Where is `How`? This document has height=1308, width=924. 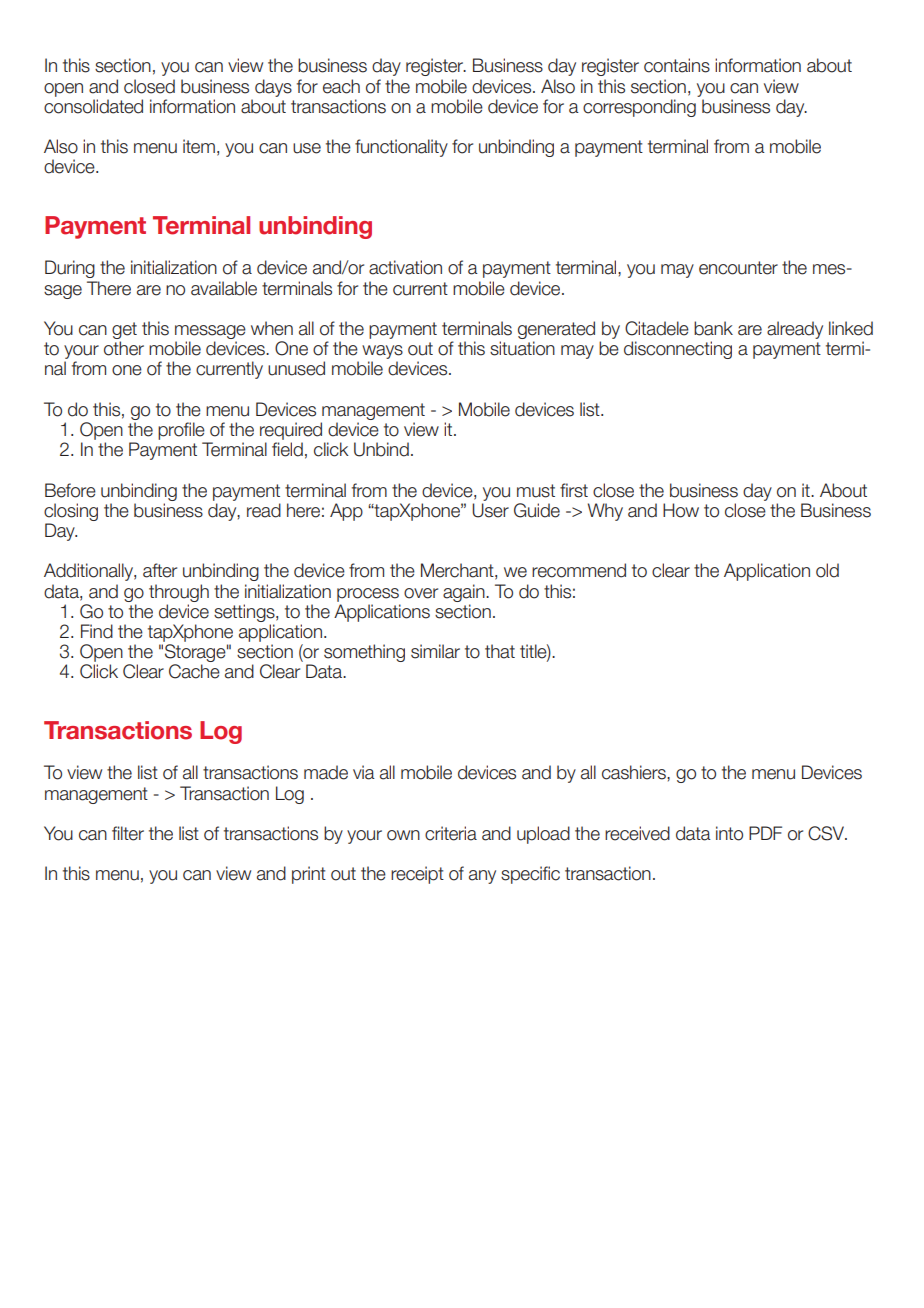
How is located at coordinates (681, 510).
